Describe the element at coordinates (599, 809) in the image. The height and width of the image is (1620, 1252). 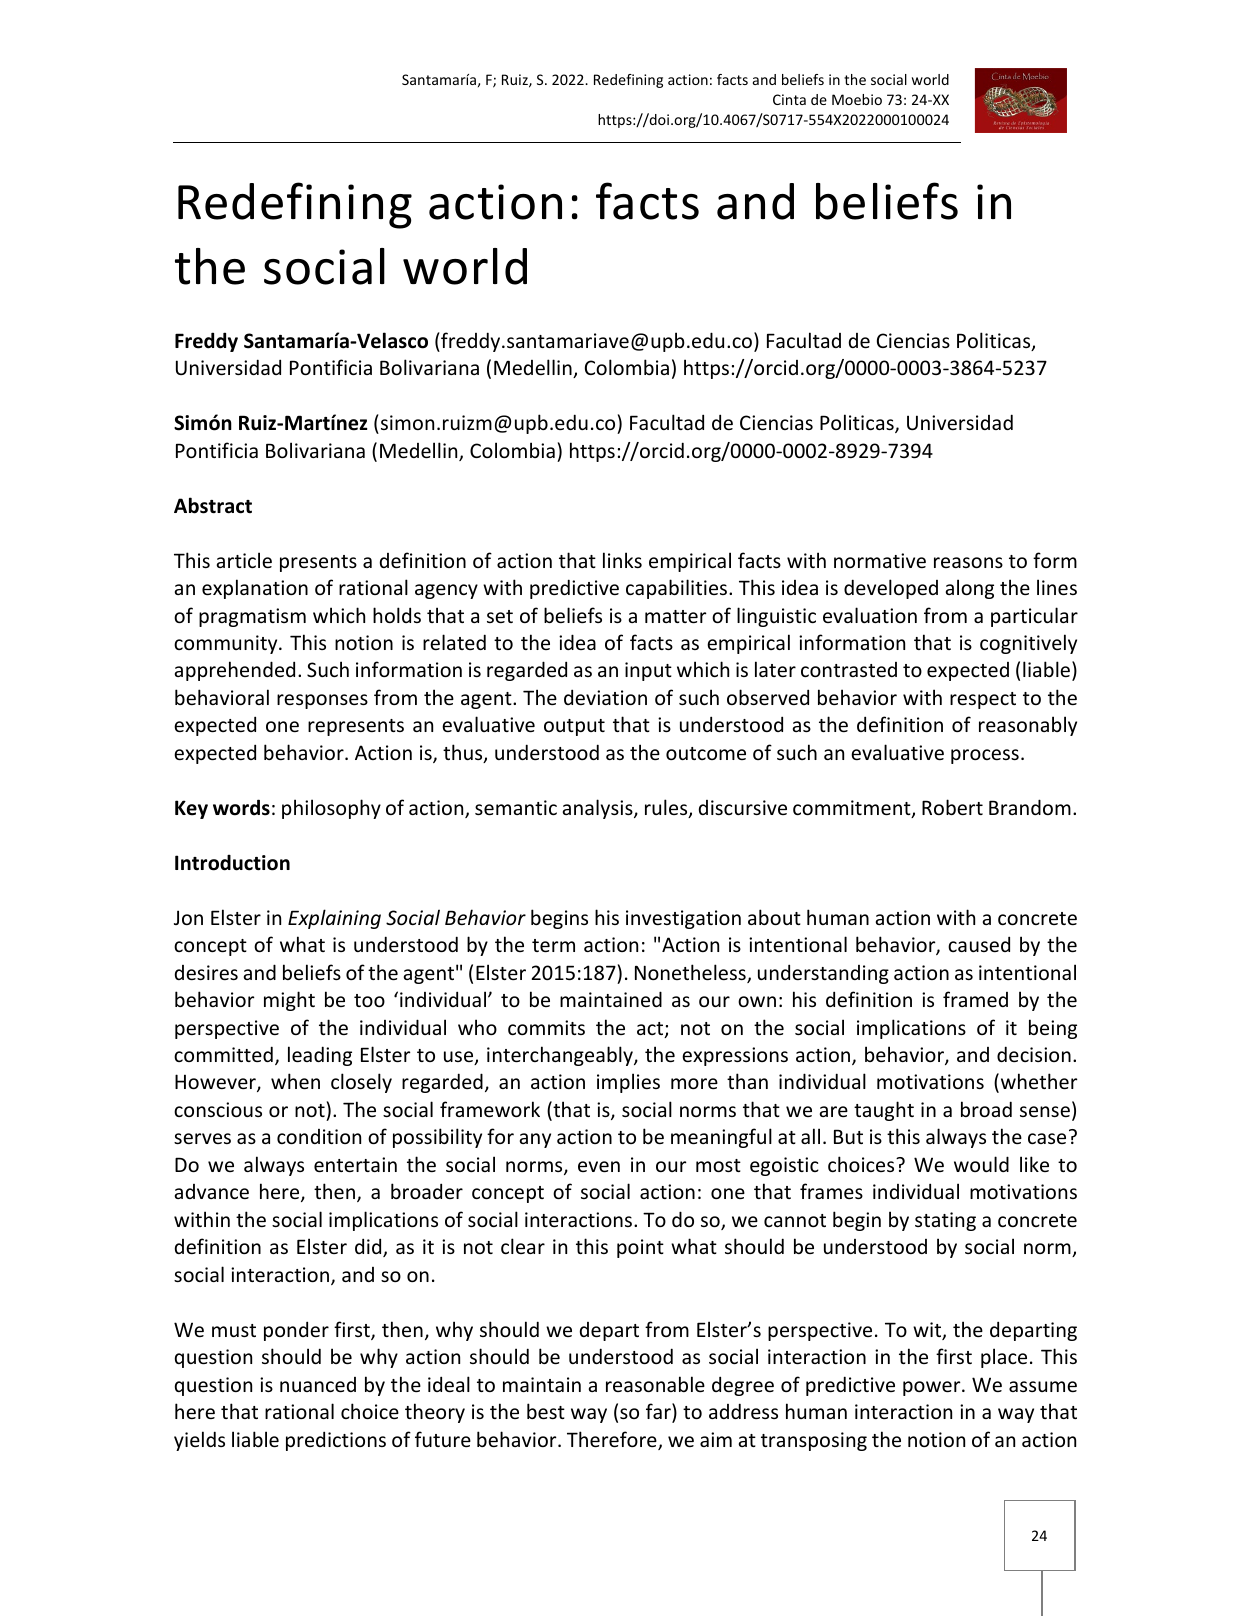
I see `analysis` at that location.
